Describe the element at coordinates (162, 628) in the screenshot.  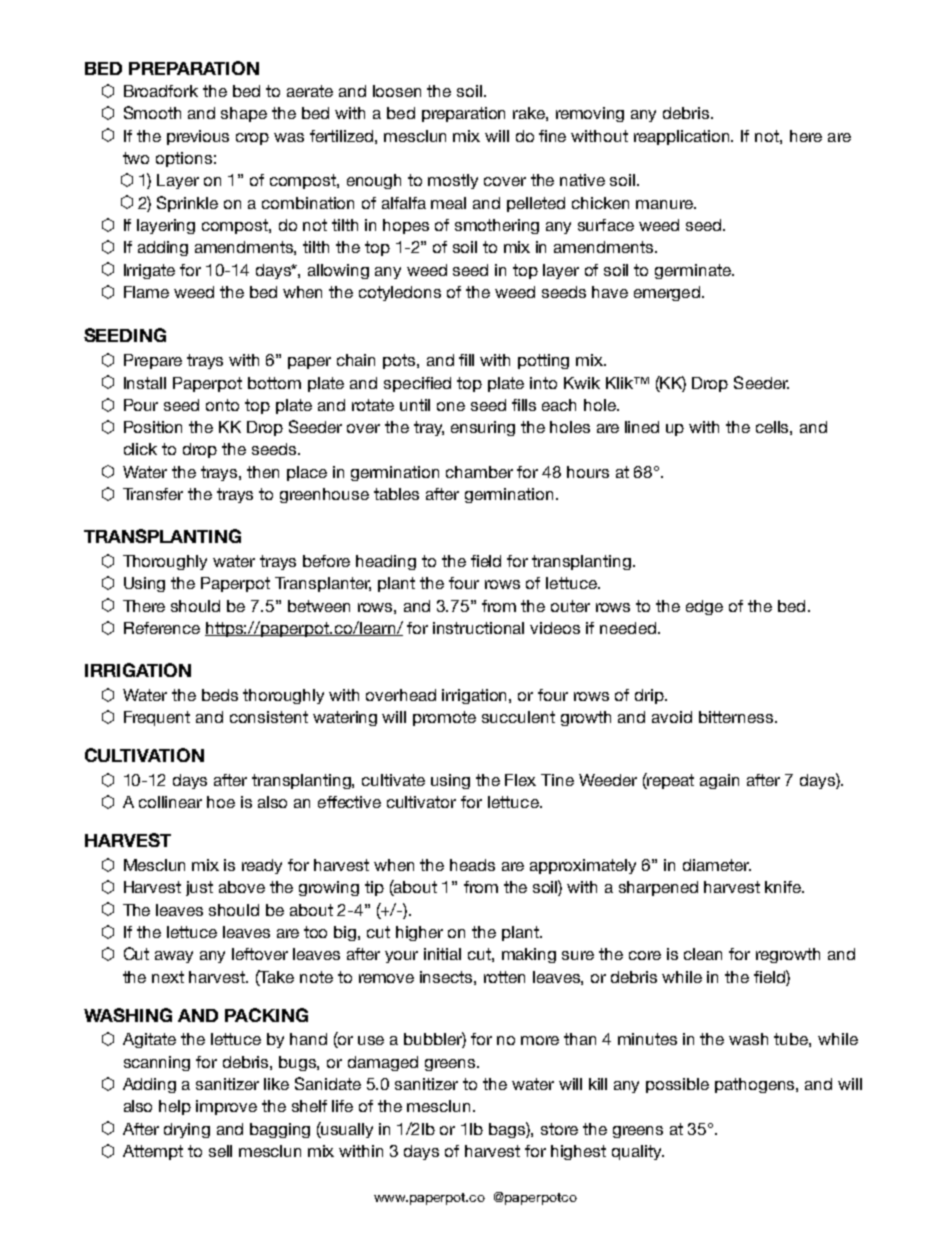
I see `Reference` at that location.
